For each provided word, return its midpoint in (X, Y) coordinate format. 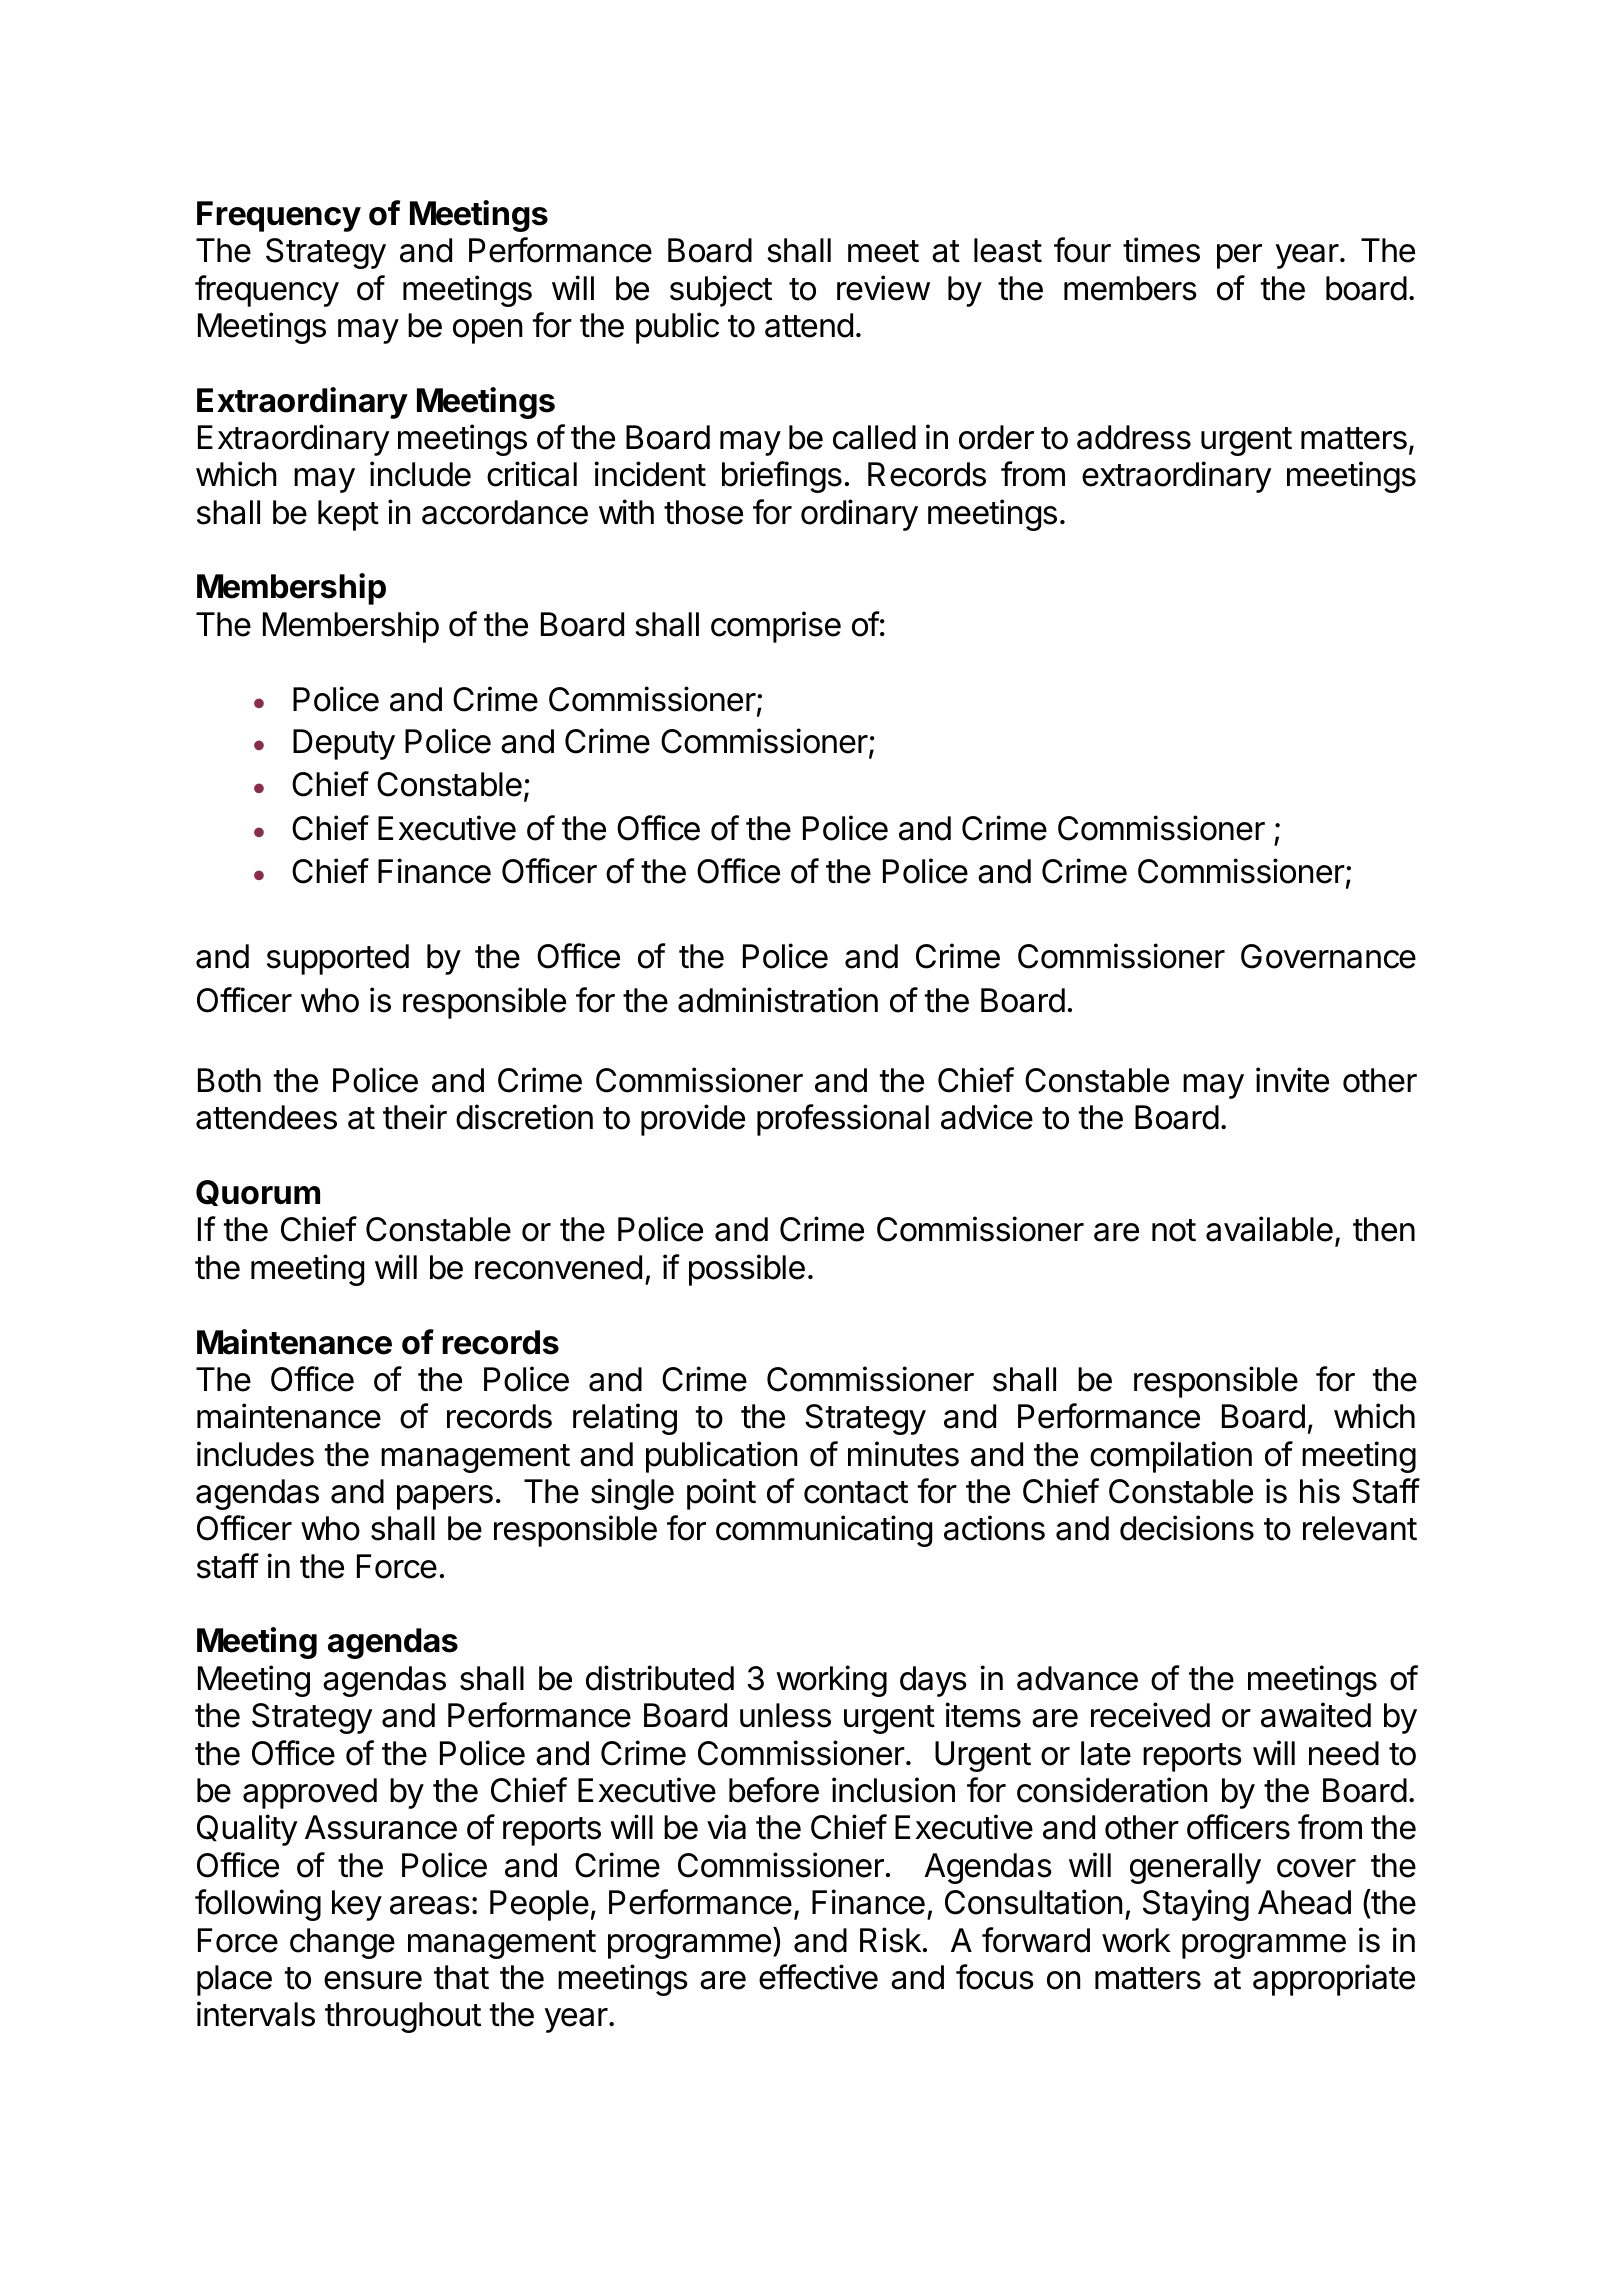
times (1161, 250)
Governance (1328, 956)
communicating (824, 1531)
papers (445, 1497)
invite (1292, 1080)
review (883, 288)
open (487, 331)
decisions (1187, 1528)
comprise (776, 627)
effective (818, 1977)
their (415, 1117)
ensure (373, 1980)
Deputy (344, 744)
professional (843, 1120)
